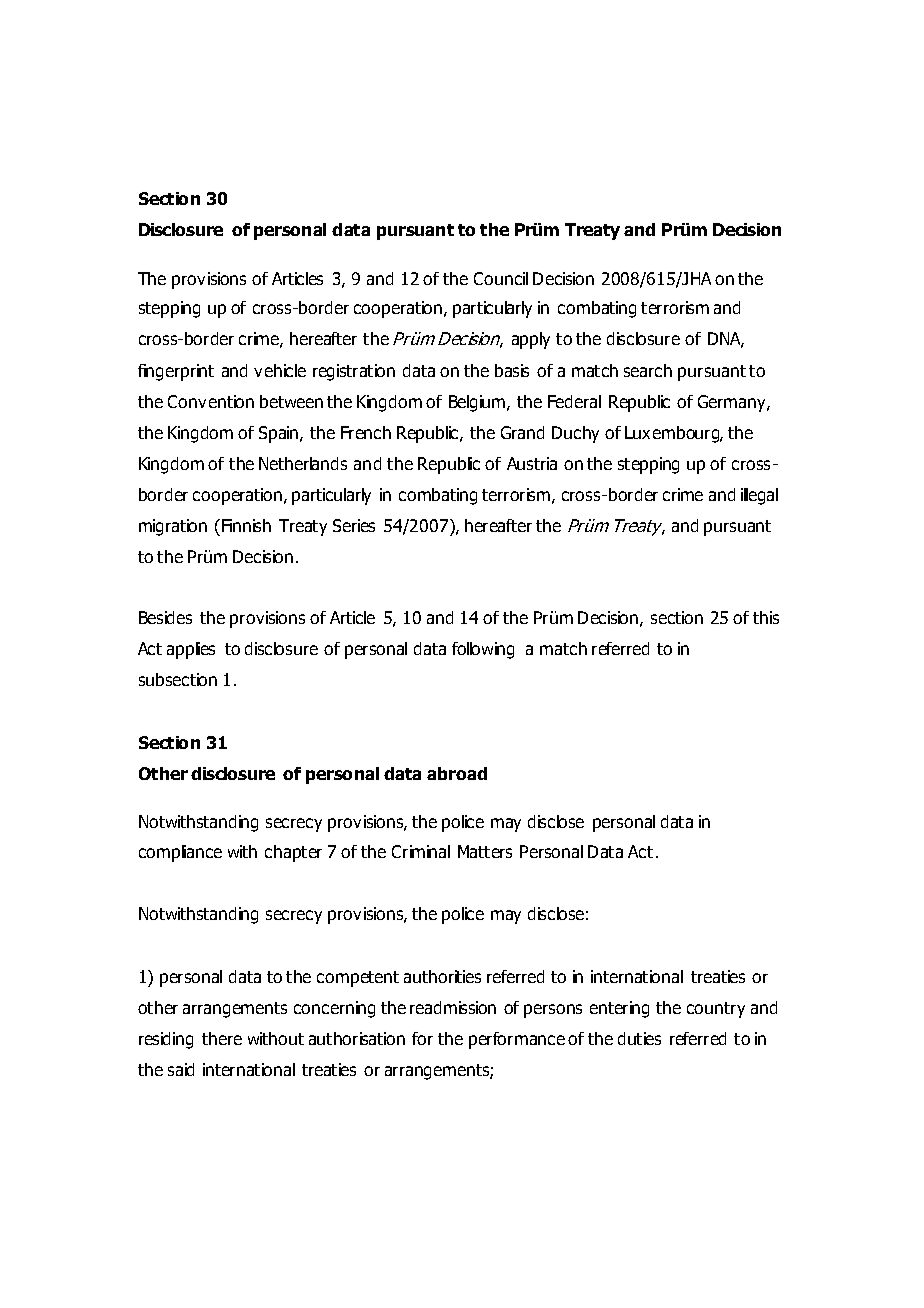  I want to click on there, so click(222, 1038).
